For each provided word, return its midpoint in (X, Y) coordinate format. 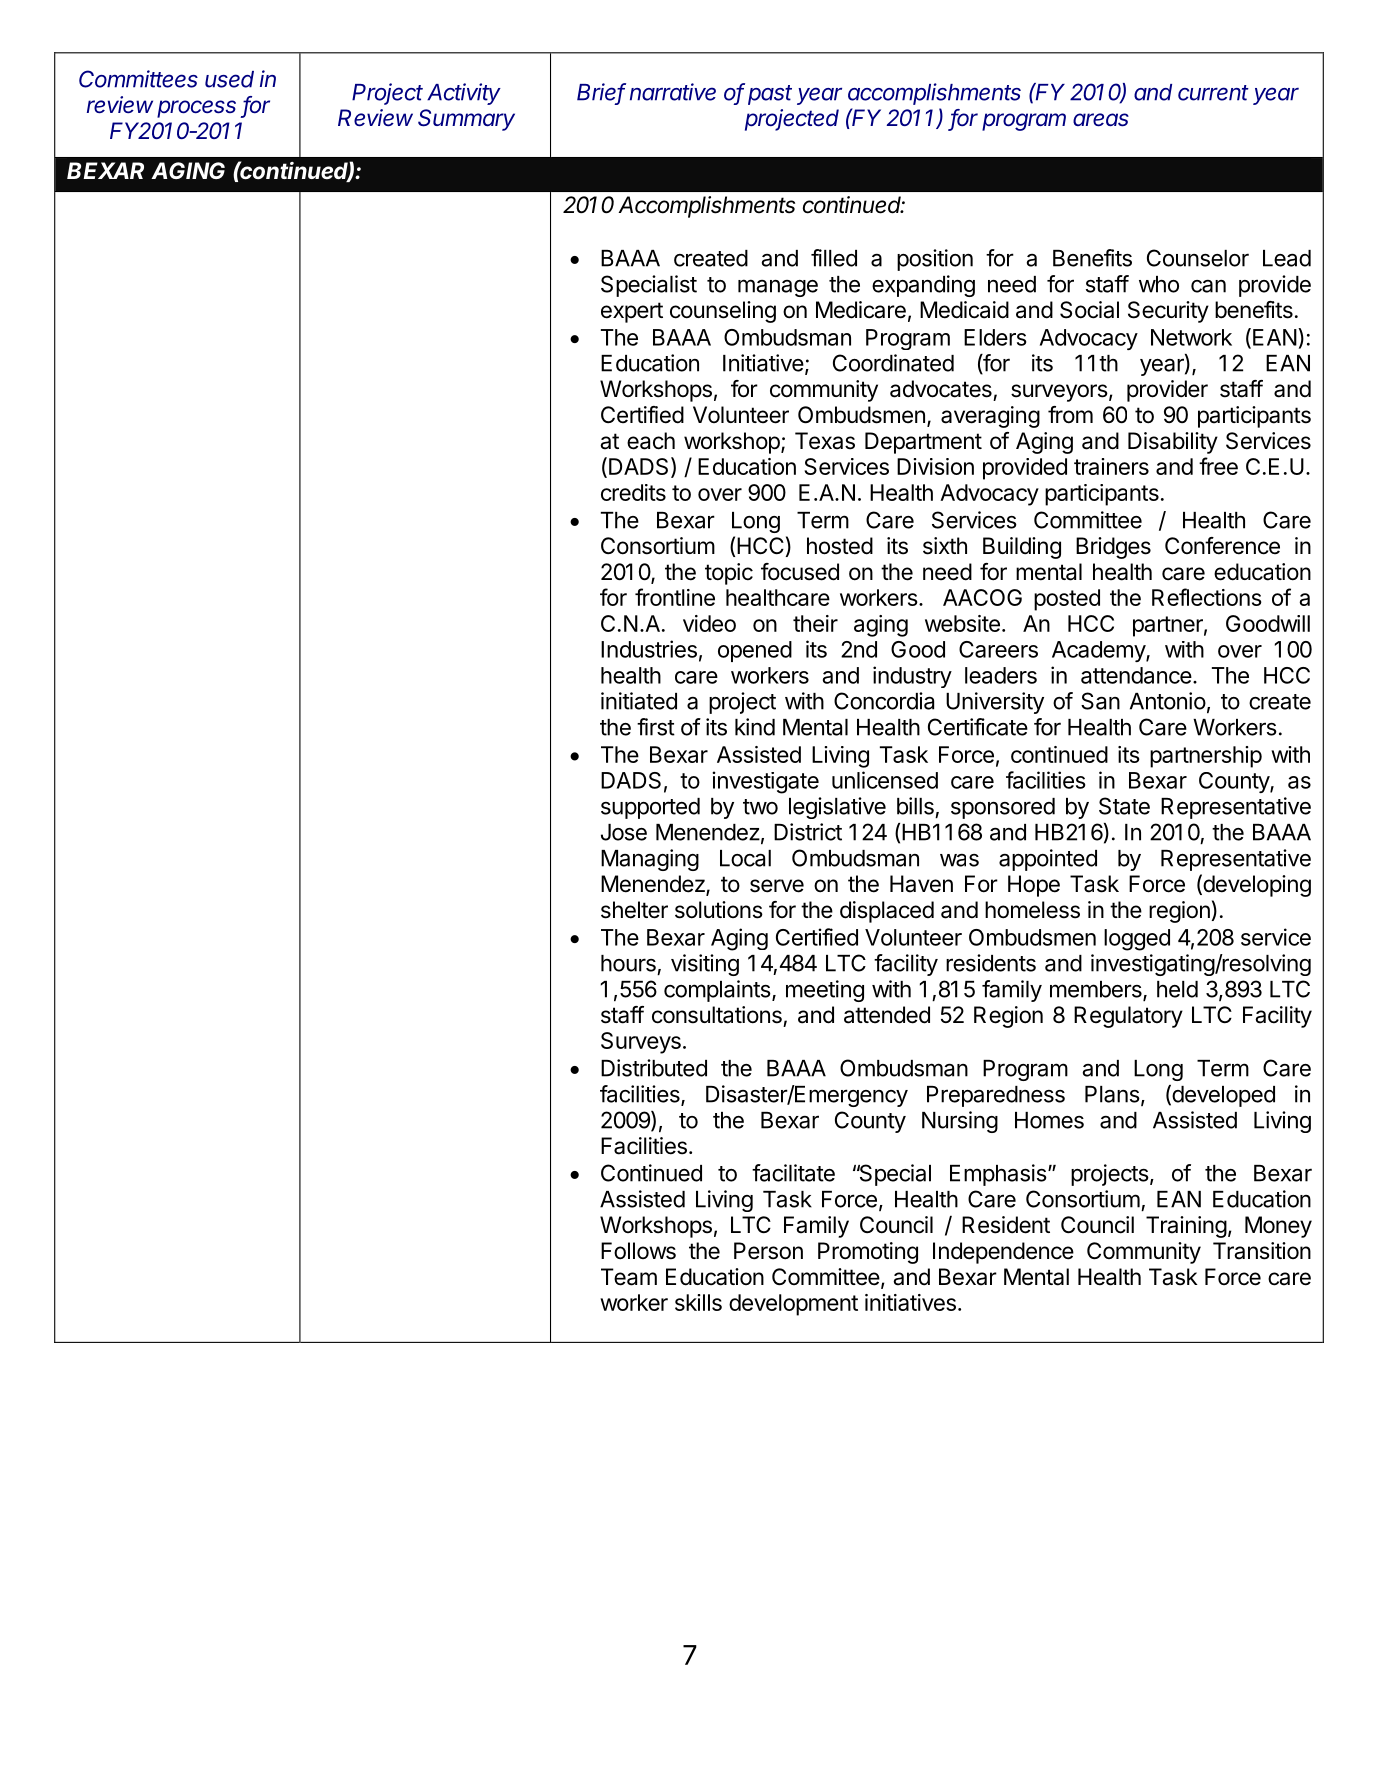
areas (1101, 120)
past (770, 95)
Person (768, 1251)
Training (1186, 1227)
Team (629, 1277)
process (196, 109)
